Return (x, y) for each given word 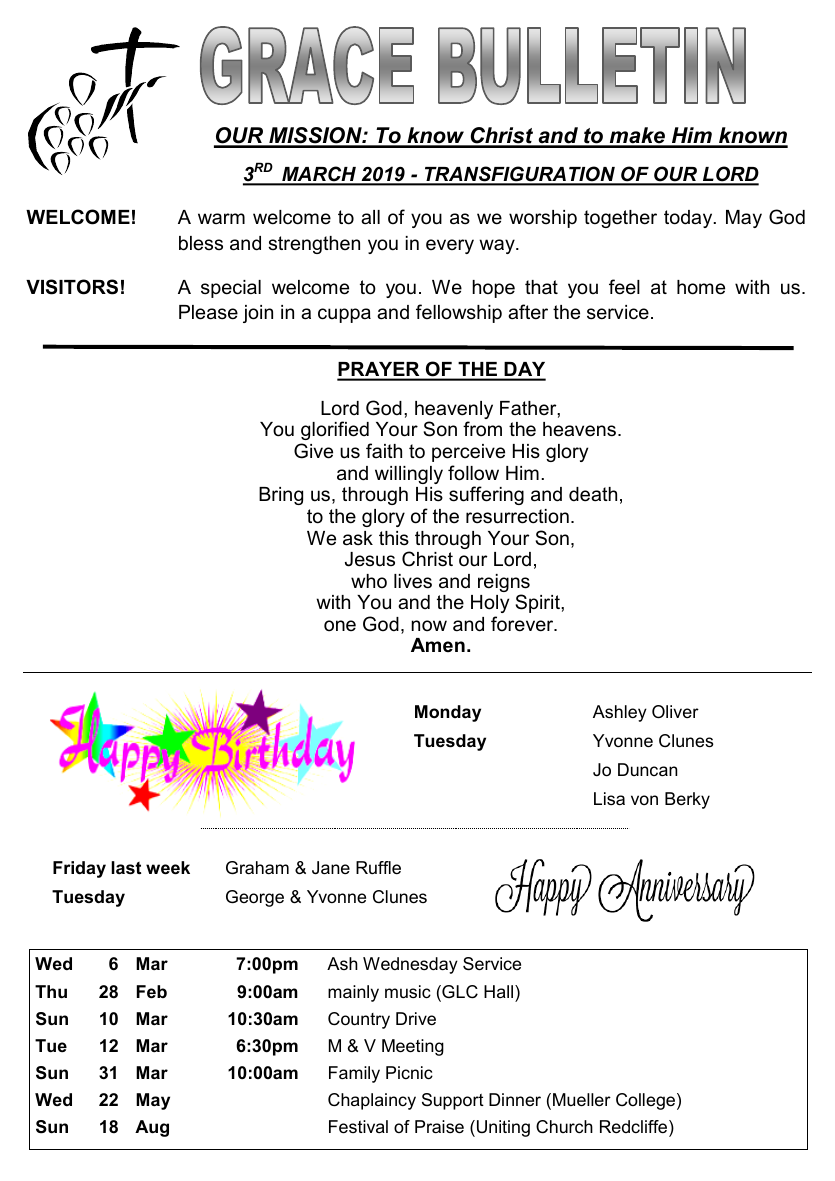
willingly (409, 475)
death (593, 494)
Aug (152, 1128)
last (126, 868)
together (620, 219)
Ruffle (378, 867)
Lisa (609, 798)
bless (201, 243)
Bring (281, 496)
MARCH (319, 175)
